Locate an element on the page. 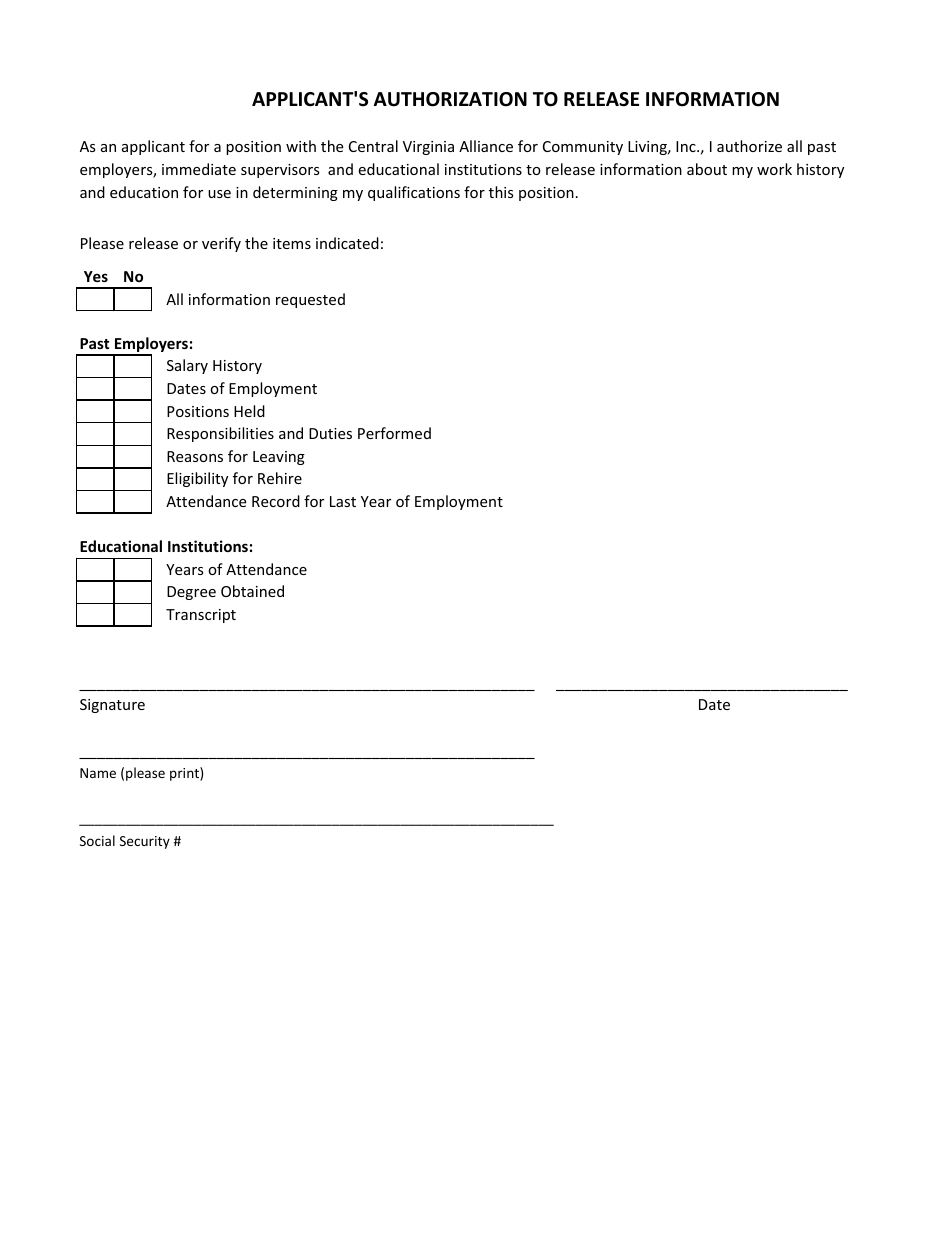 The width and height of the page is (952, 1233). Last is located at coordinates (343, 501).
